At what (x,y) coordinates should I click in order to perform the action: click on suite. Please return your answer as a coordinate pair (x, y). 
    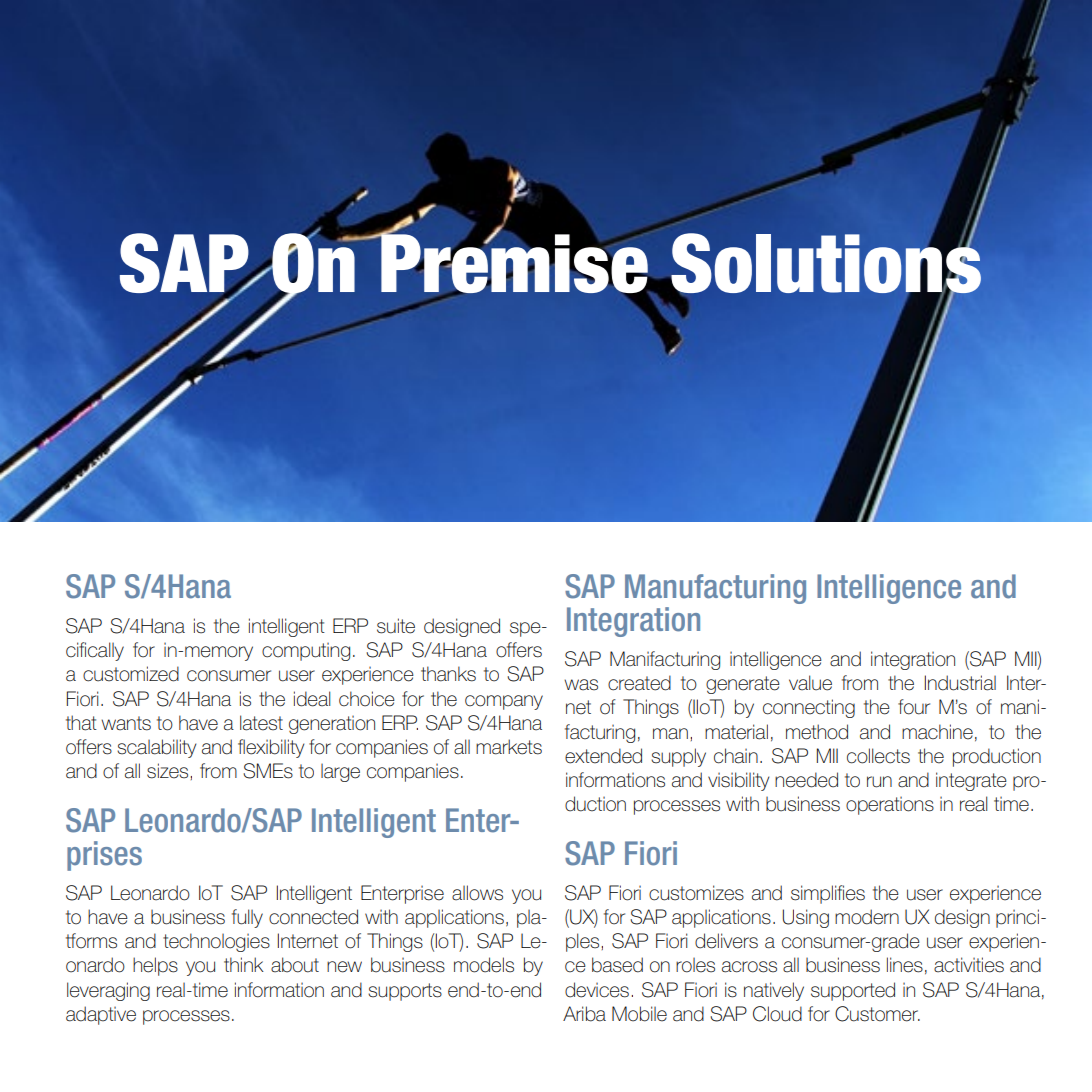
    Looking at the image, I should click on (396, 626).
